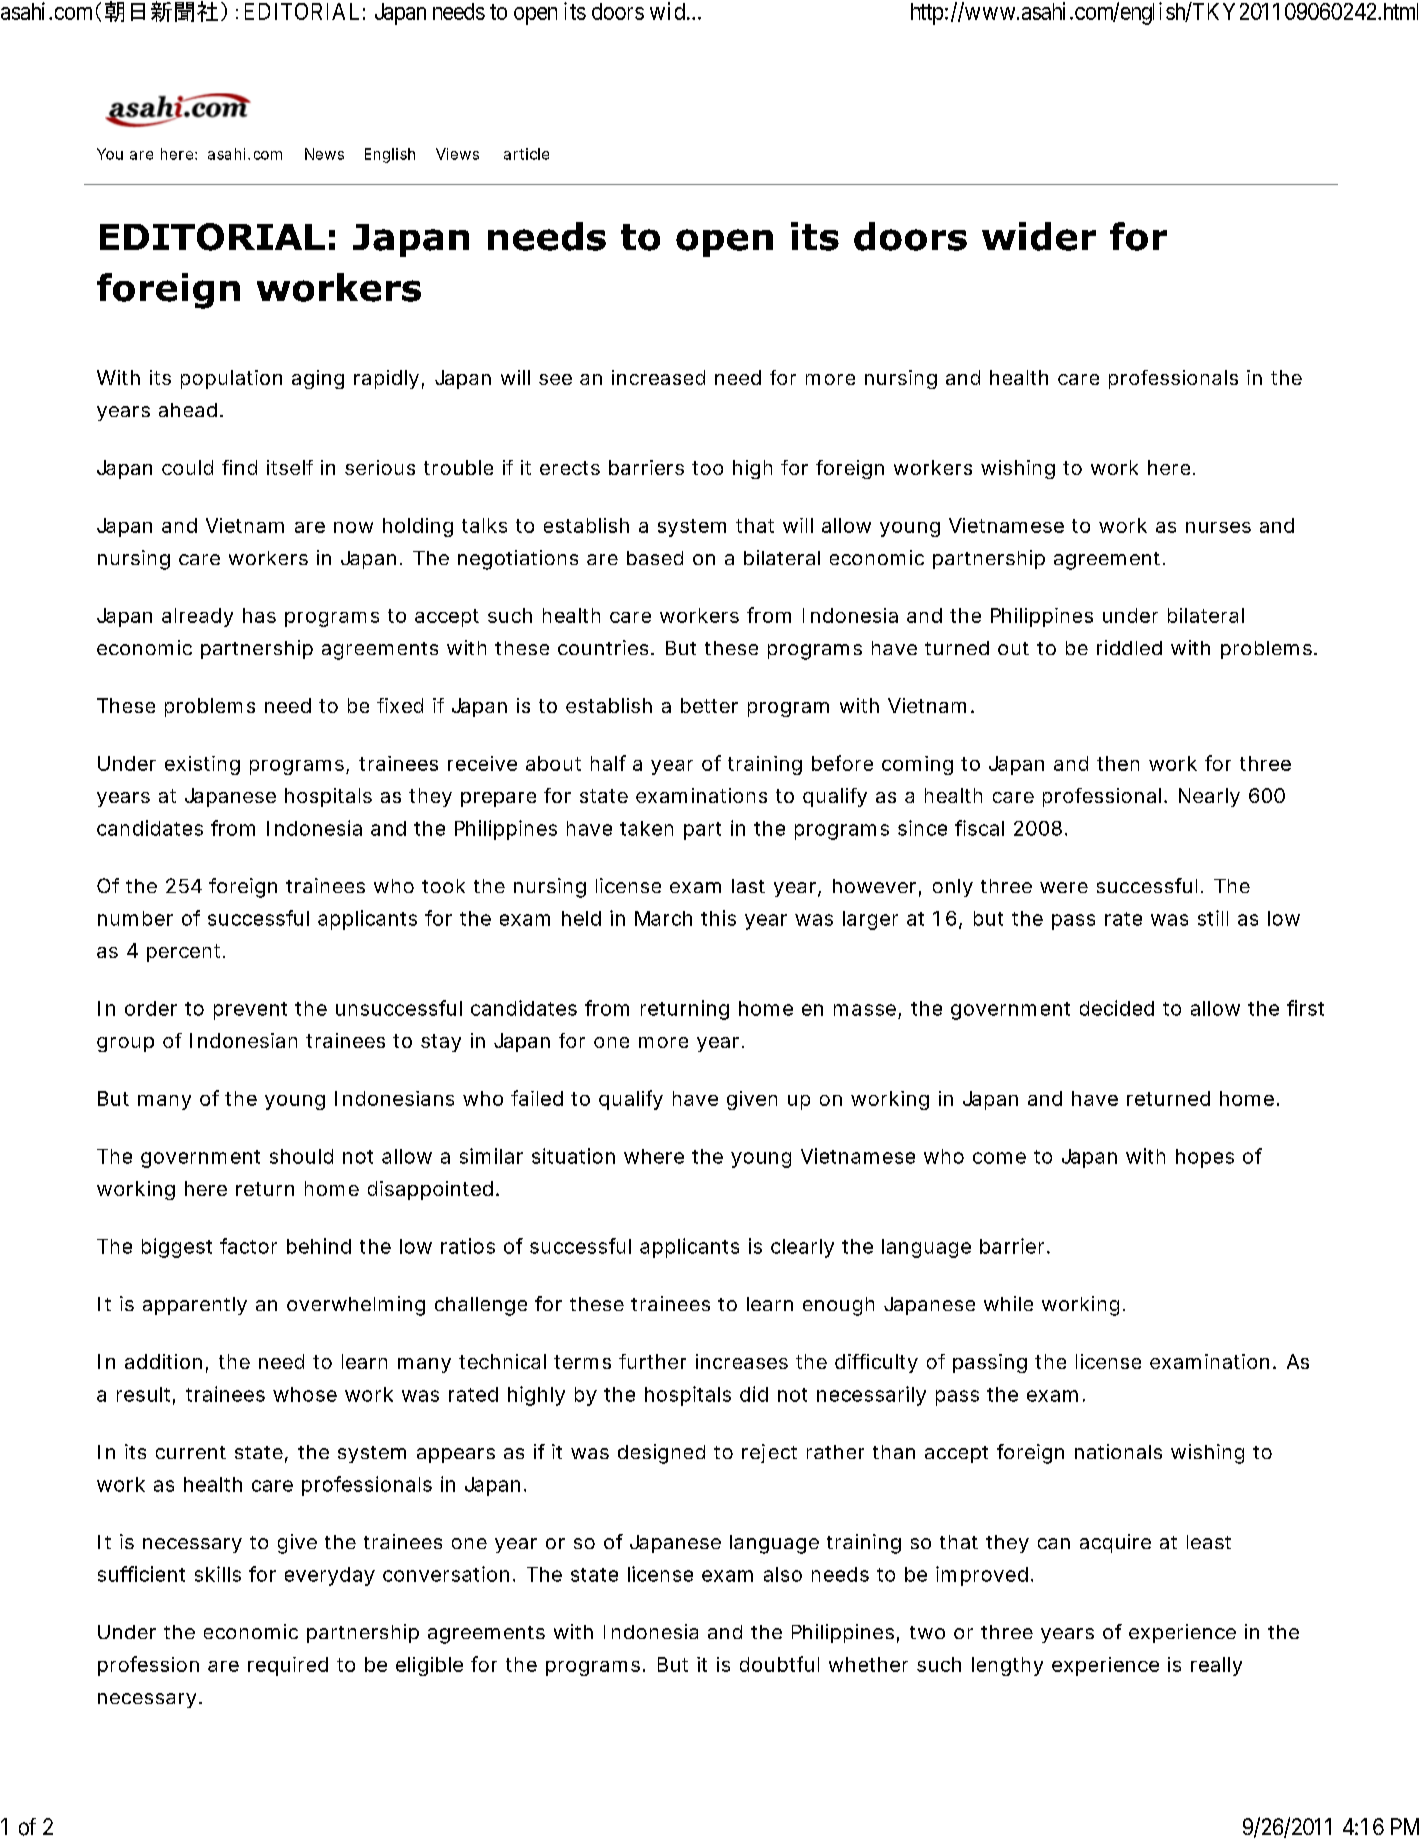  What do you see at coordinates (1209, 797) in the page?
I see `Nearly` at bounding box center [1209, 797].
